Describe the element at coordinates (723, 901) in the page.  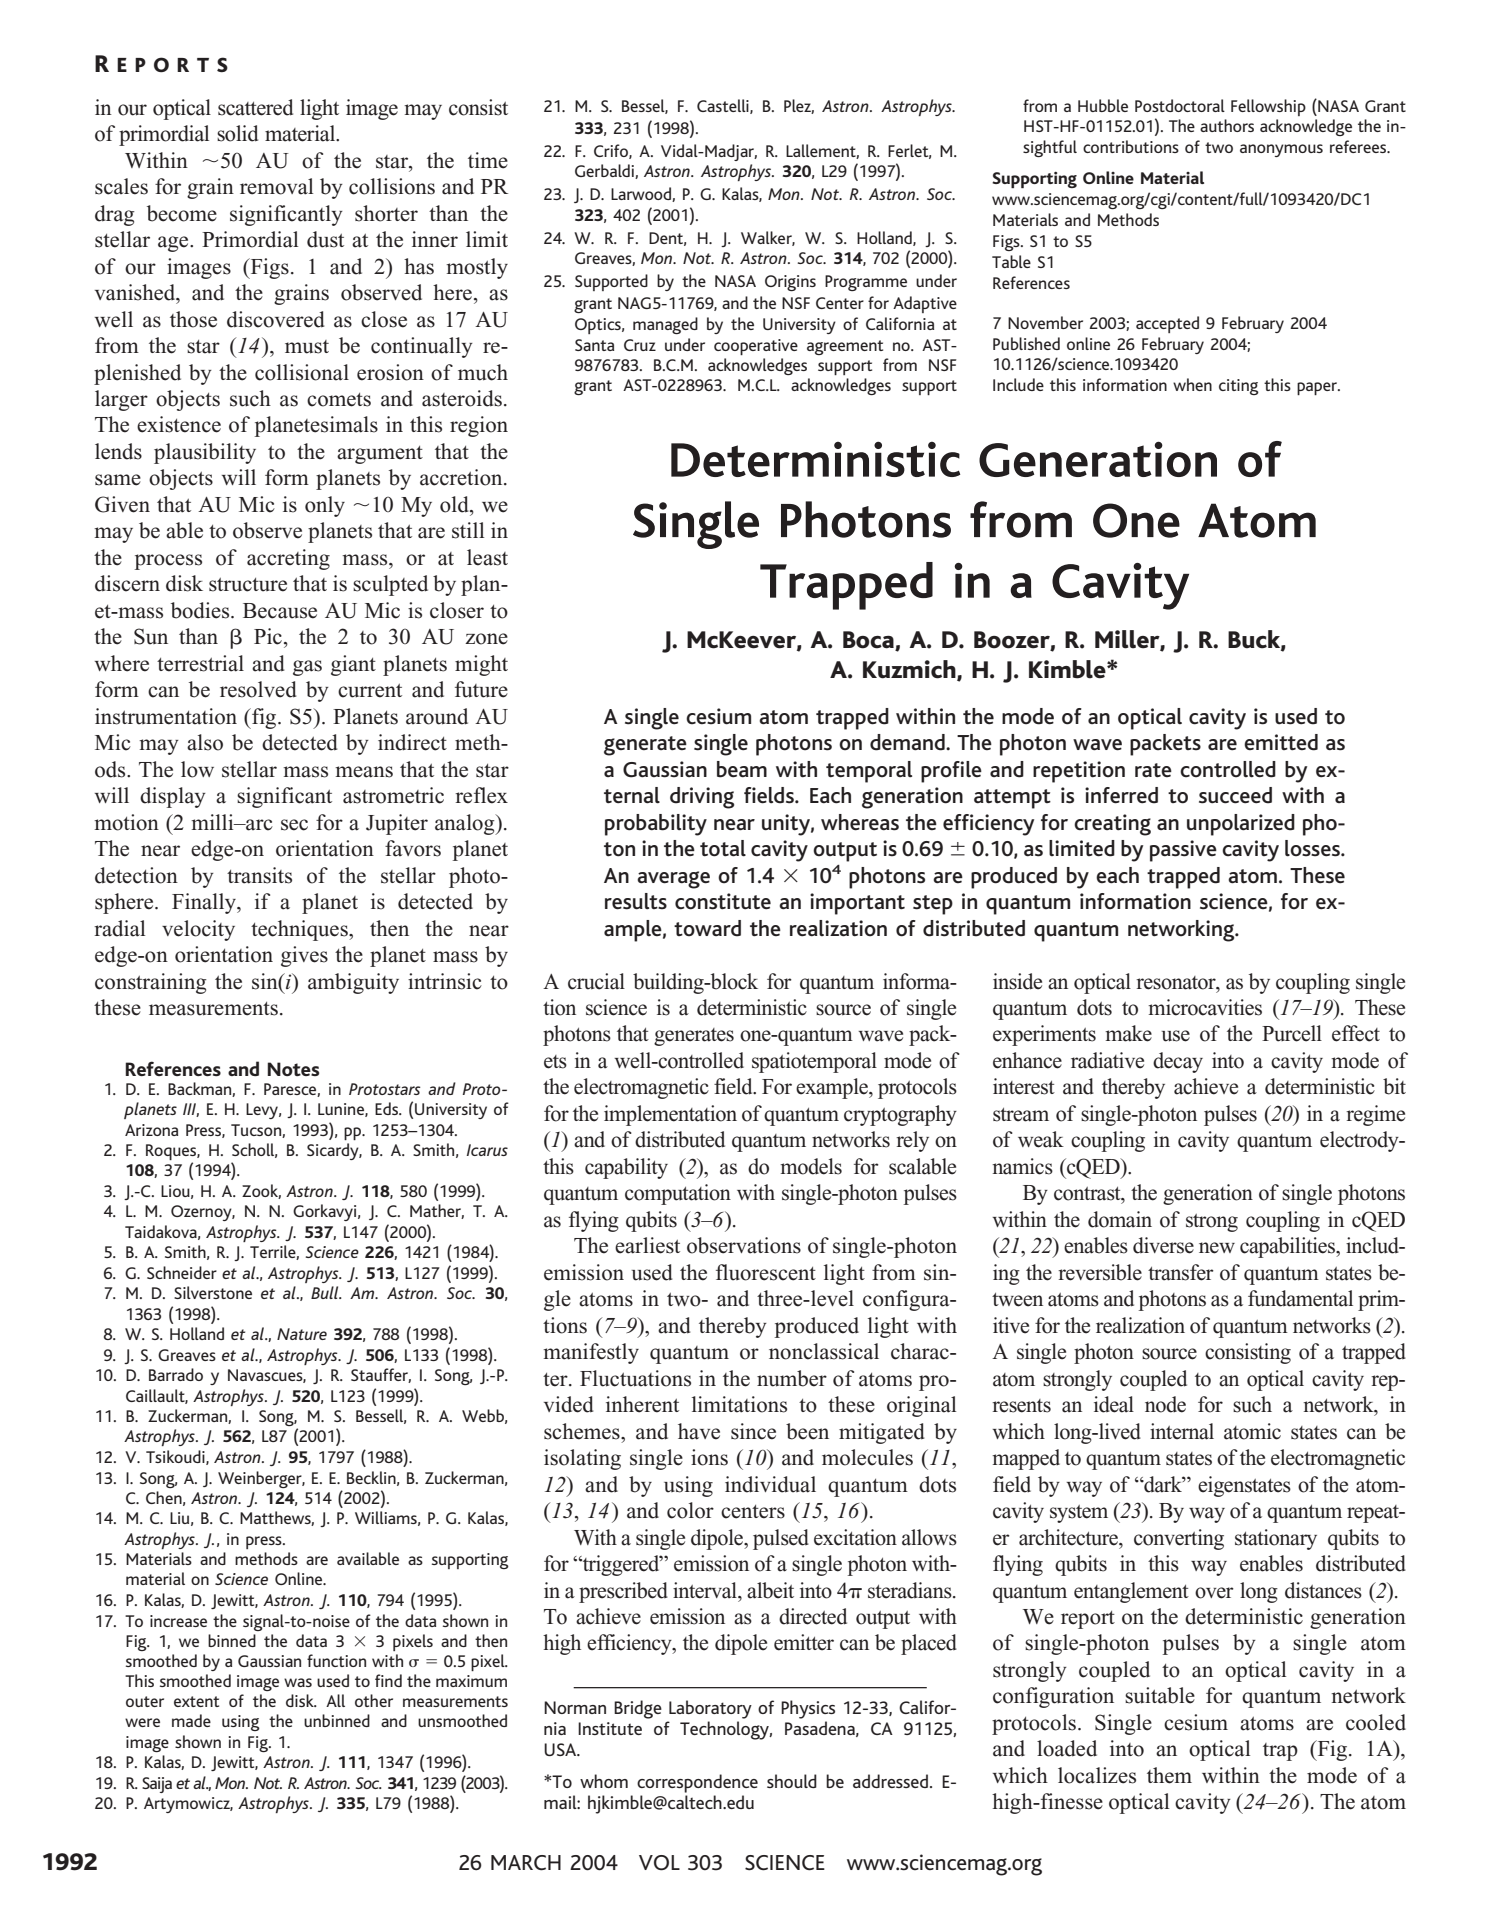
I see `constitute` at that location.
